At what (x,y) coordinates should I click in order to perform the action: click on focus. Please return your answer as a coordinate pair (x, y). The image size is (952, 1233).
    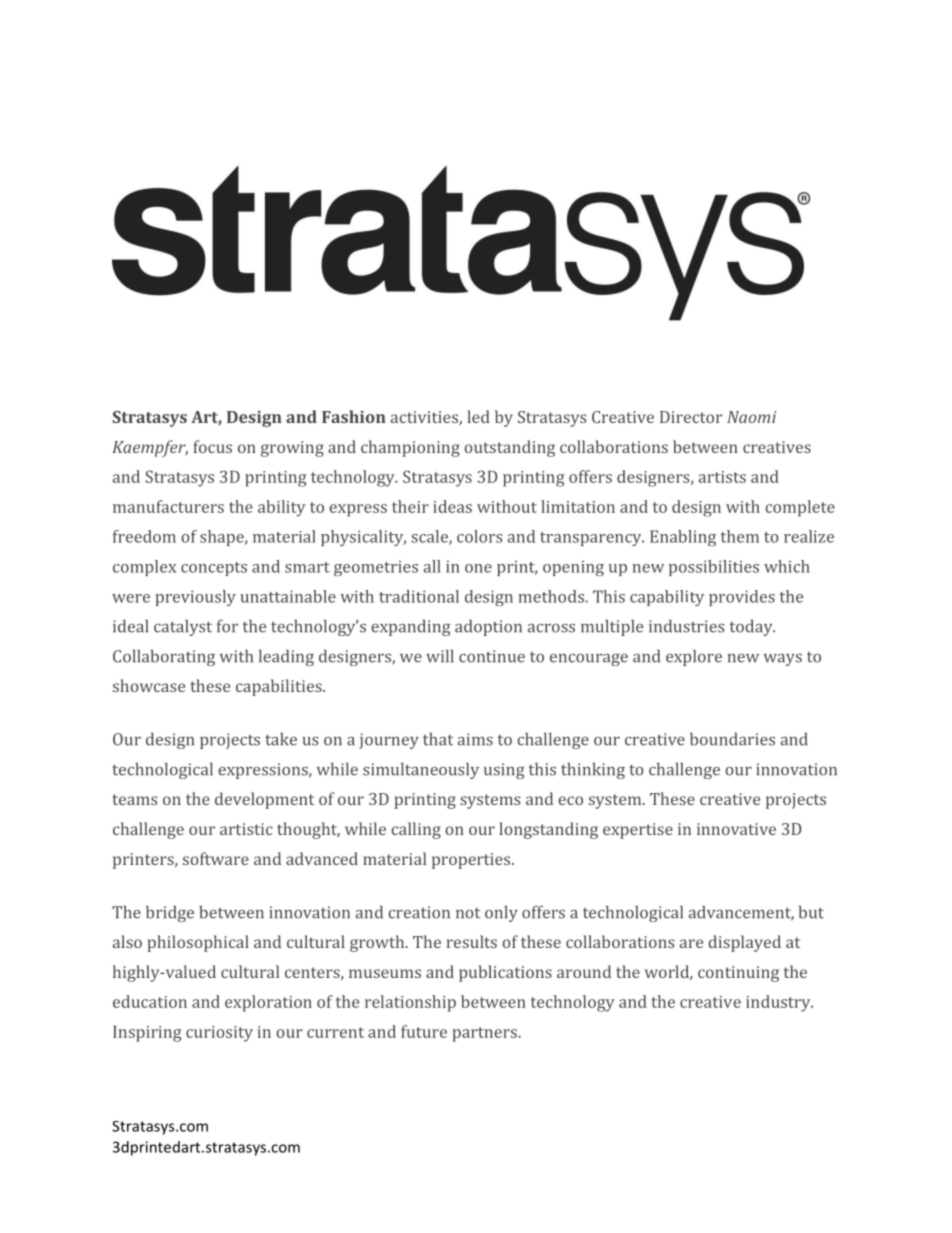
    Looking at the image, I should click on (212, 446).
